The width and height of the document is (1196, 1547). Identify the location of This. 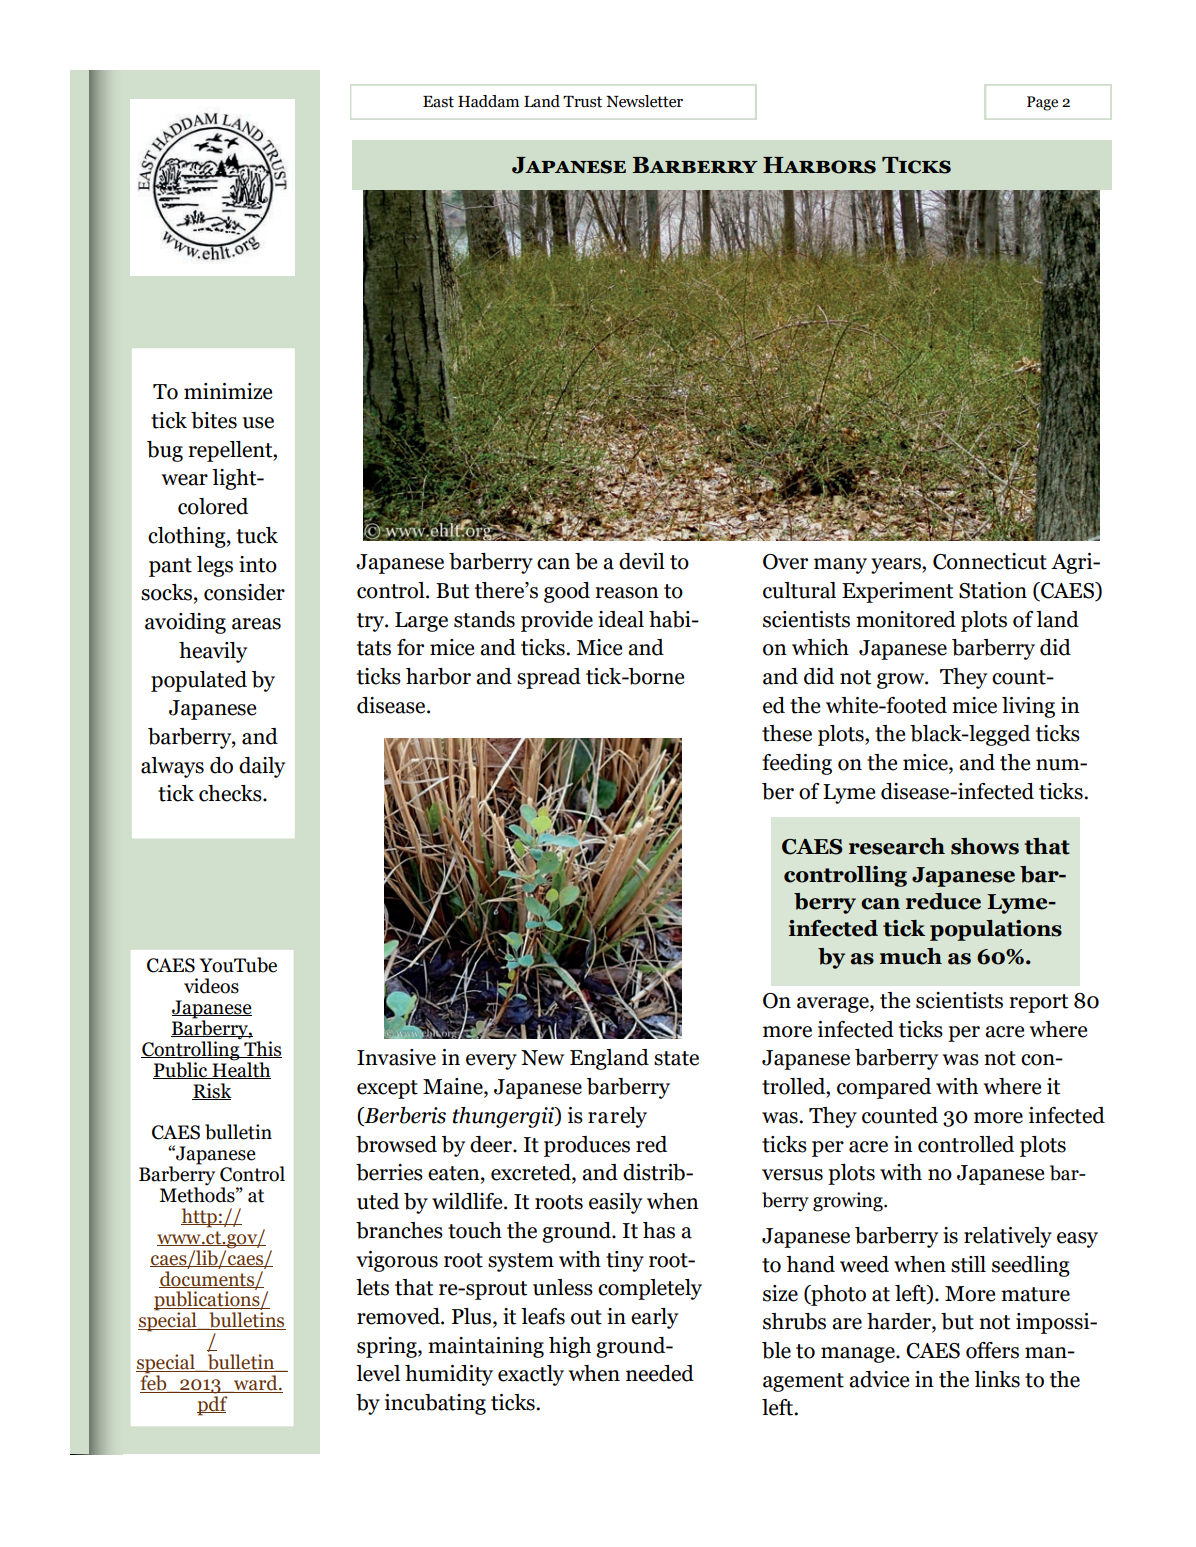
(262, 1049).
